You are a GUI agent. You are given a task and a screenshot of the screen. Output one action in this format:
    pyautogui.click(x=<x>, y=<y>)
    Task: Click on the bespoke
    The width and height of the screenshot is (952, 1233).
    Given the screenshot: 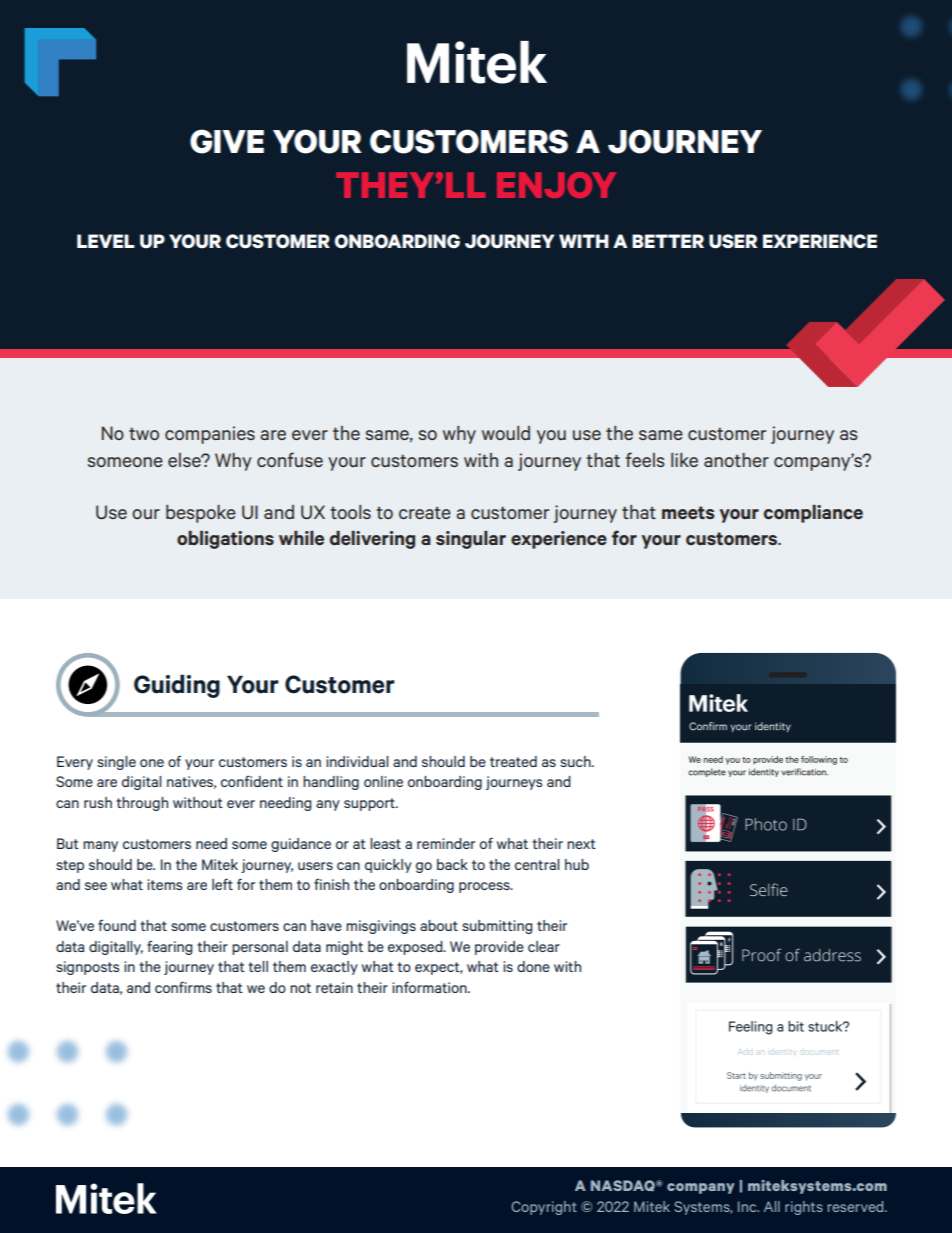 What is the action you would take?
    pyautogui.click(x=201, y=514)
